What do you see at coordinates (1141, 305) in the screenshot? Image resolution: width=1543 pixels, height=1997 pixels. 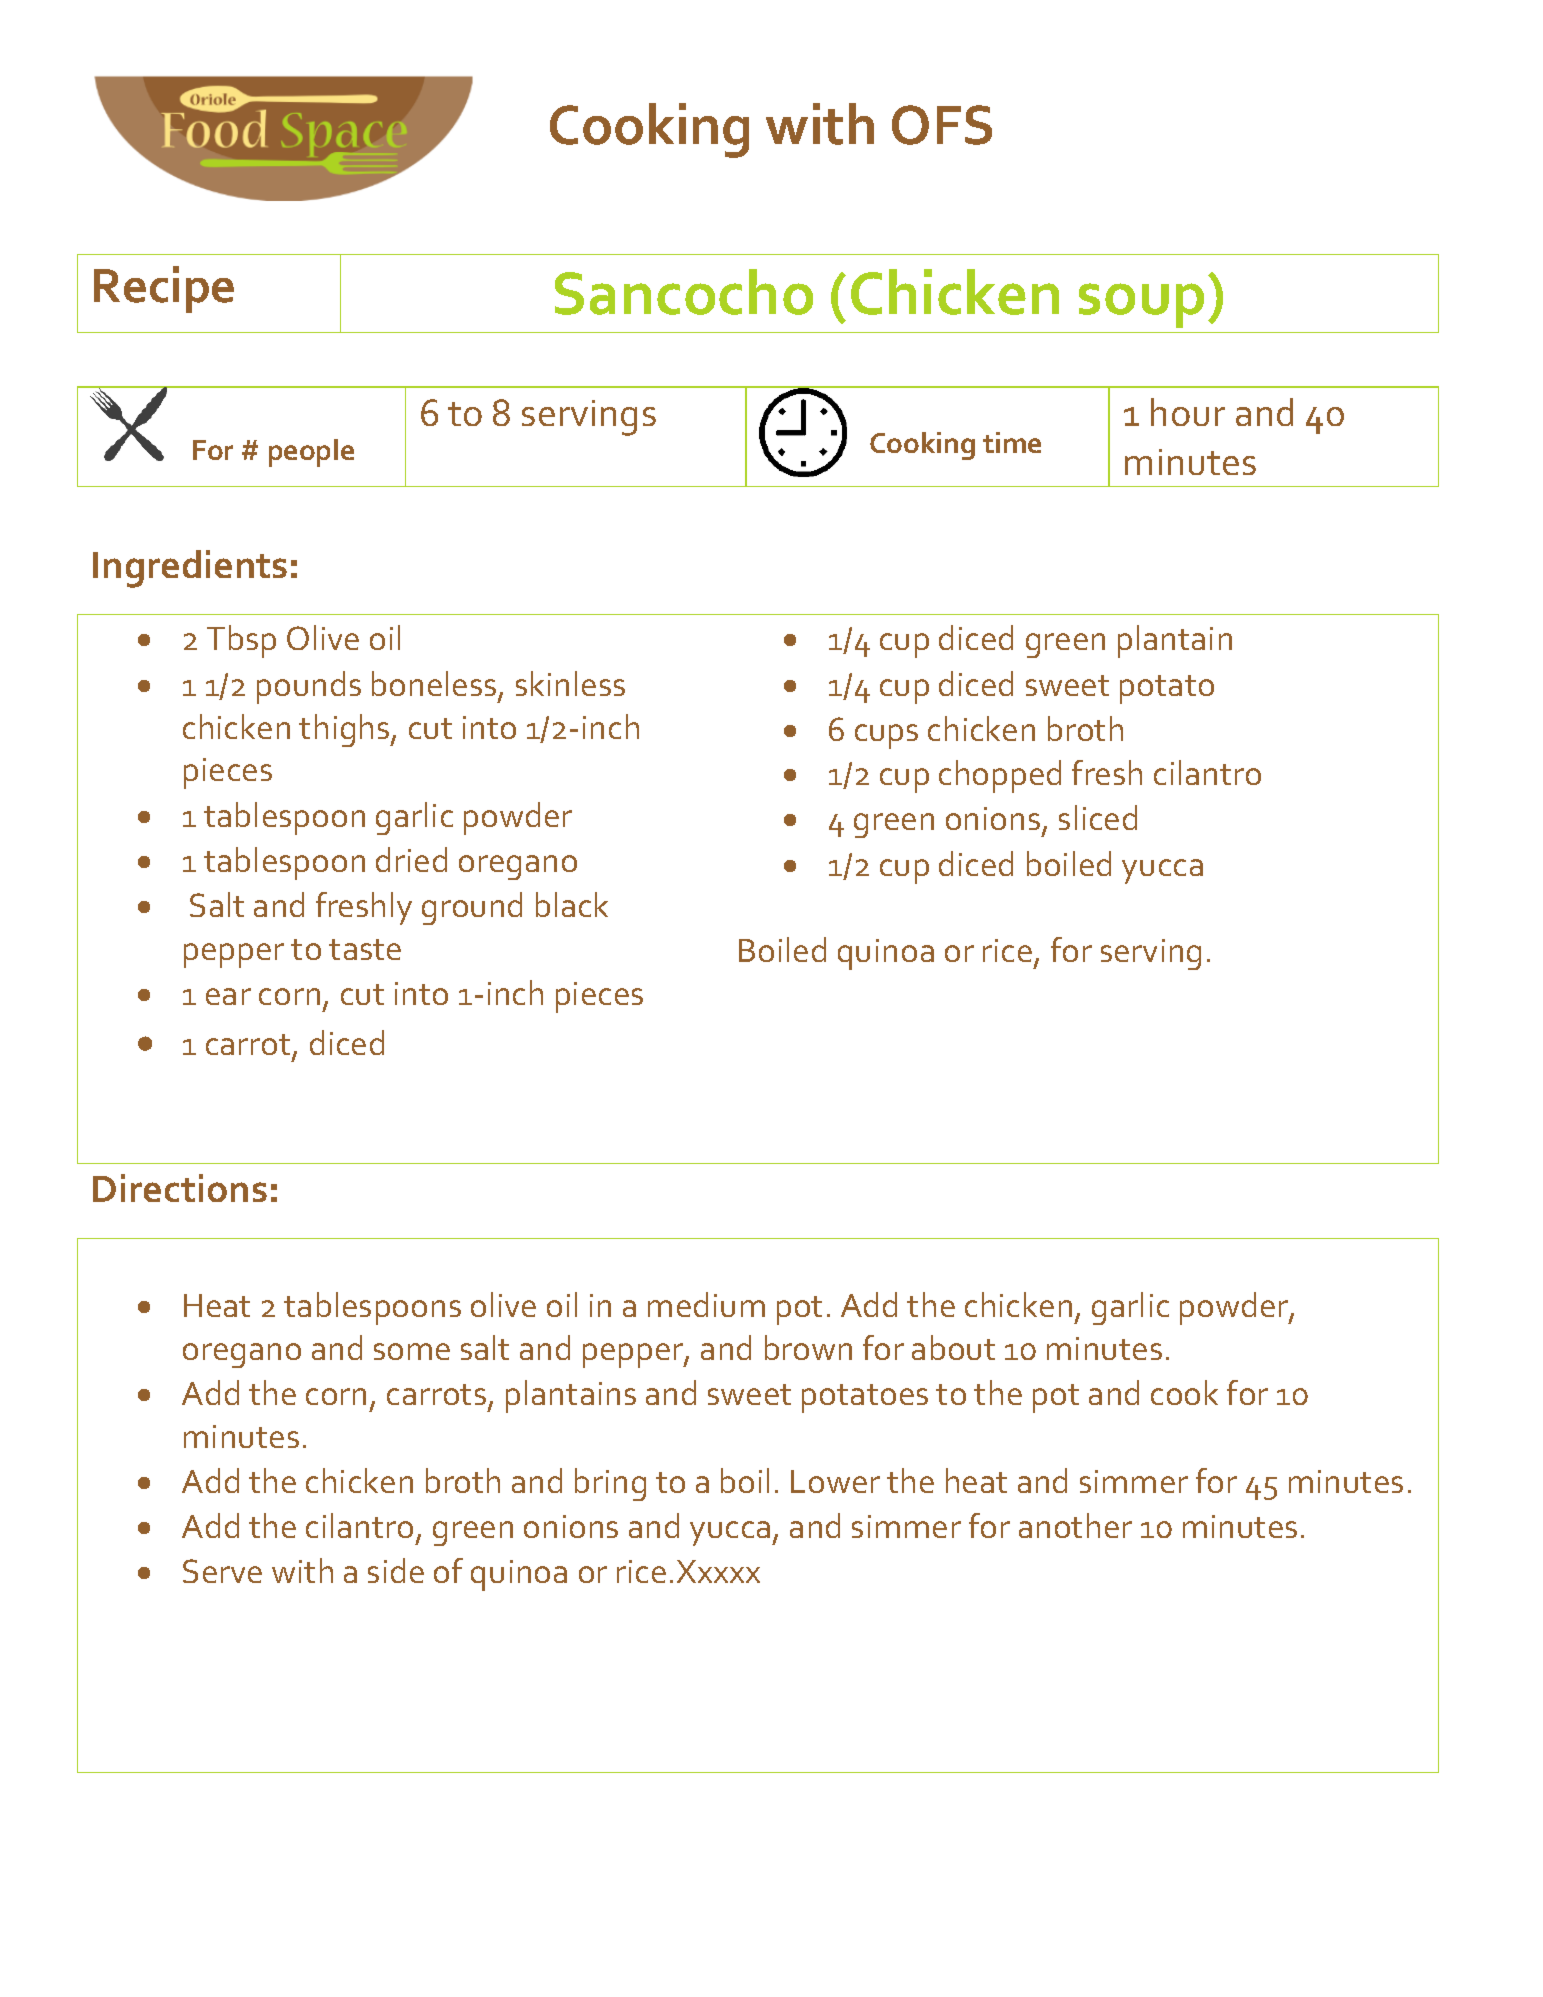 I see `soup` at bounding box center [1141, 305].
